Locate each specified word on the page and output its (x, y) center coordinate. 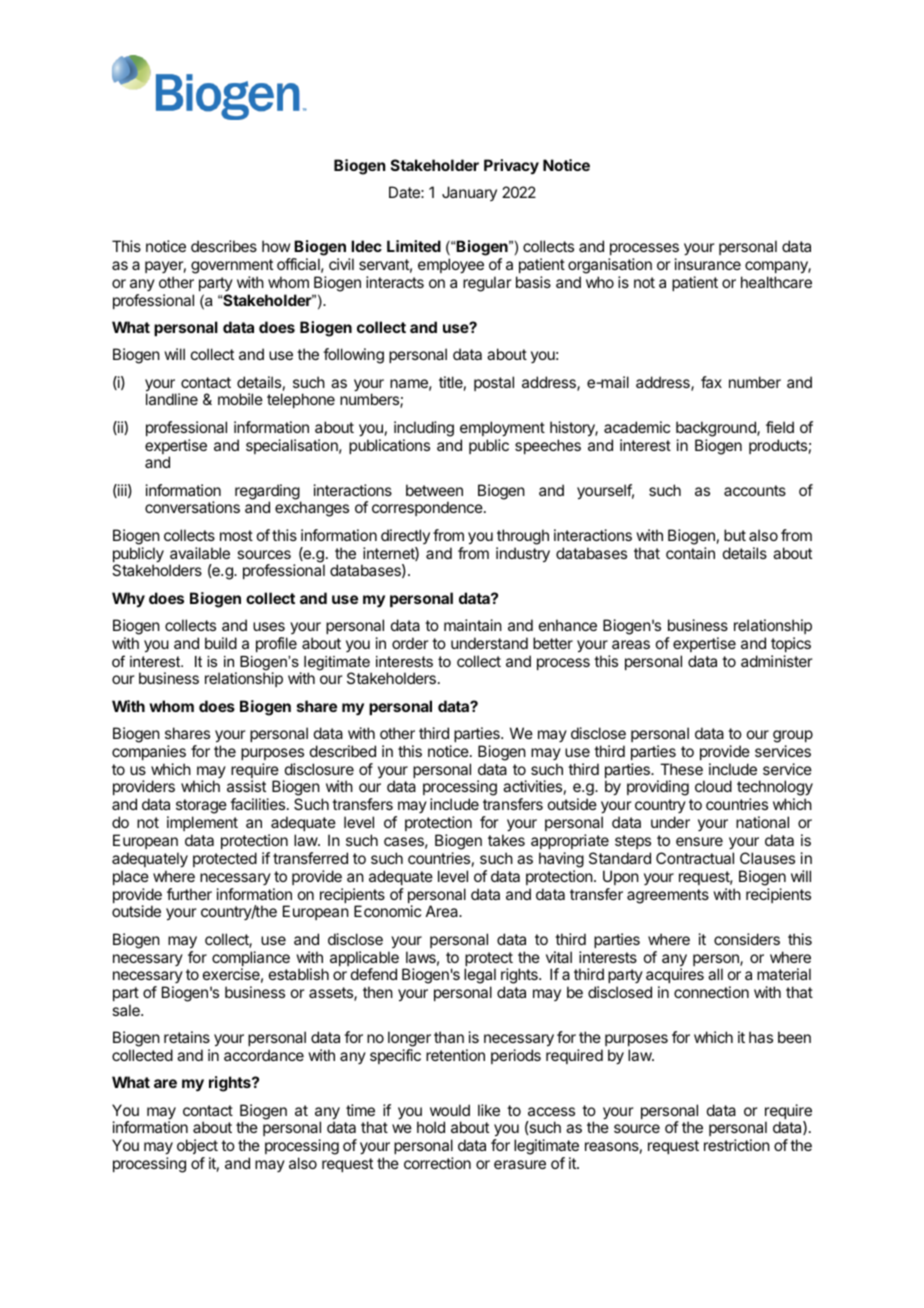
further (189, 894)
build (221, 643)
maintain (473, 625)
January (469, 193)
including (424, 429)
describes (224, 246)
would (450, 1110)
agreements (668, 896)
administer (777, 661)
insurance (708, 264)
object (197, 1148)
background (717, 429)
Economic (387, 911)
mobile (240, 399)
